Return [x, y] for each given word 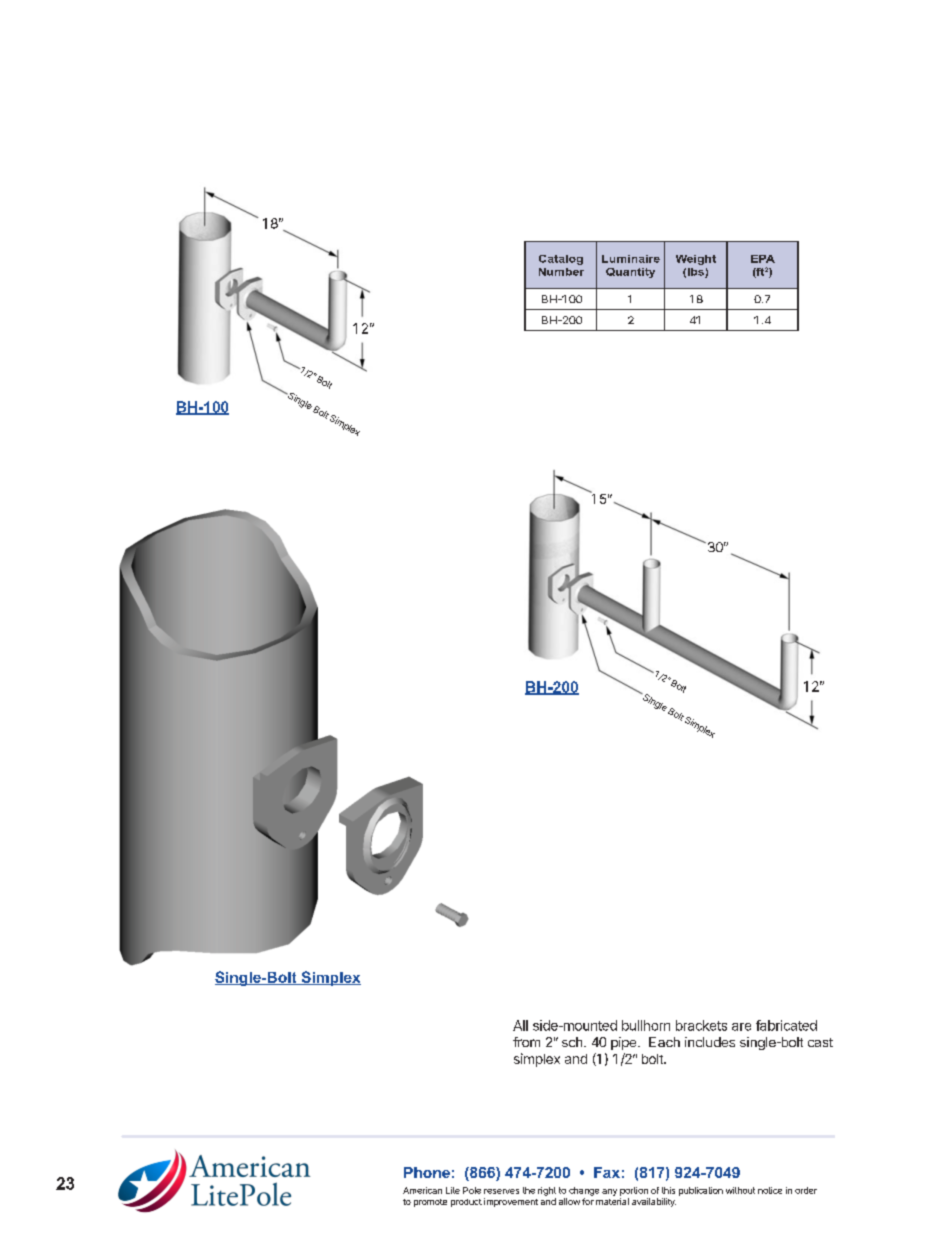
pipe [625, 1043]
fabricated [786, 1025]
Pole [472, 1190]
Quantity [630, 273]
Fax [607, 1172]
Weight [696, 260]
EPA [763, 259]
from [526, 1042]
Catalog [561, 260]
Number [561, 272]
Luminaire [631, 259]
